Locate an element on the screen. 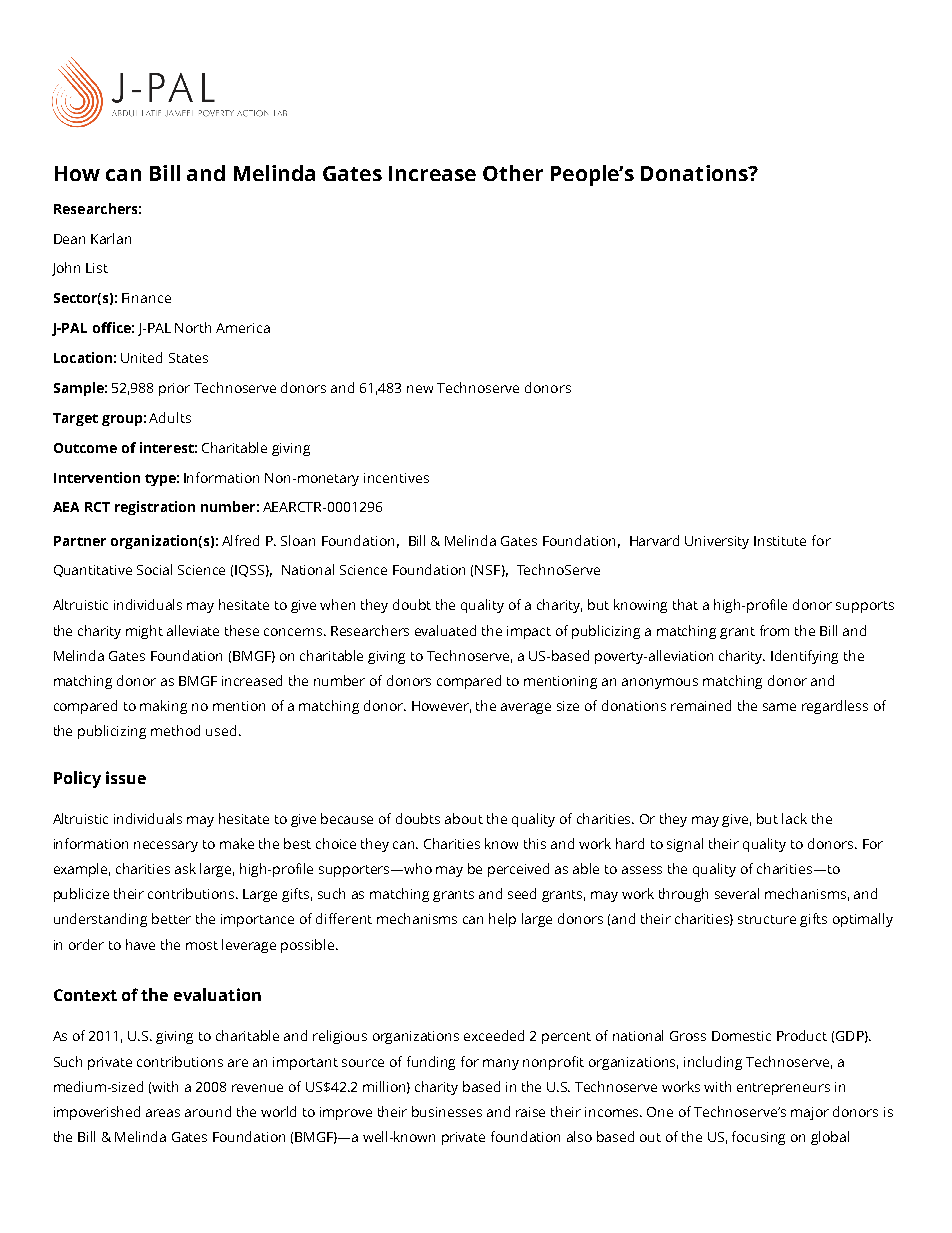  businesses is located at coordinates (447, 1111).
